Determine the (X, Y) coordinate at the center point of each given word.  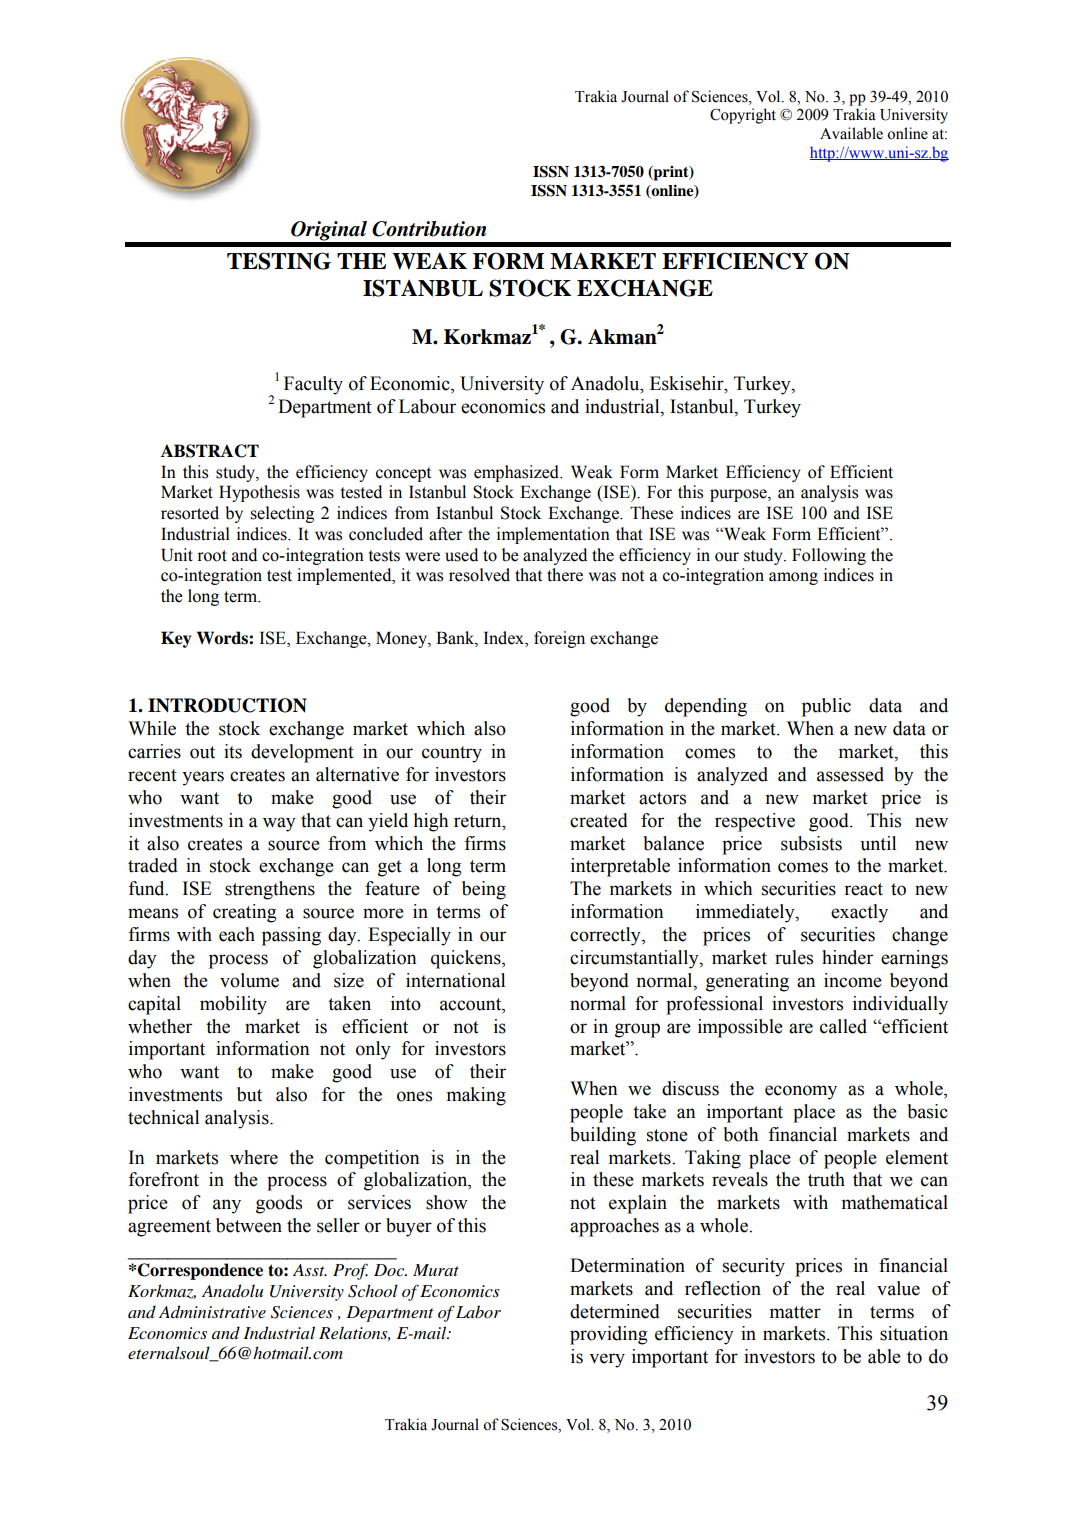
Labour (427, 406)
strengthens (270, 890)
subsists (811, 843)
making (476, 1096)
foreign (559, 639)
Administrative (212, 1311)
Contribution (429, 229)
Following (829, 556)
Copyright (743, 116)
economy (801, 1092)
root (212, 556)
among (793, 578)
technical (163, 1117)
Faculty (313, 385)
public (826, 707)
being (484, 890)
